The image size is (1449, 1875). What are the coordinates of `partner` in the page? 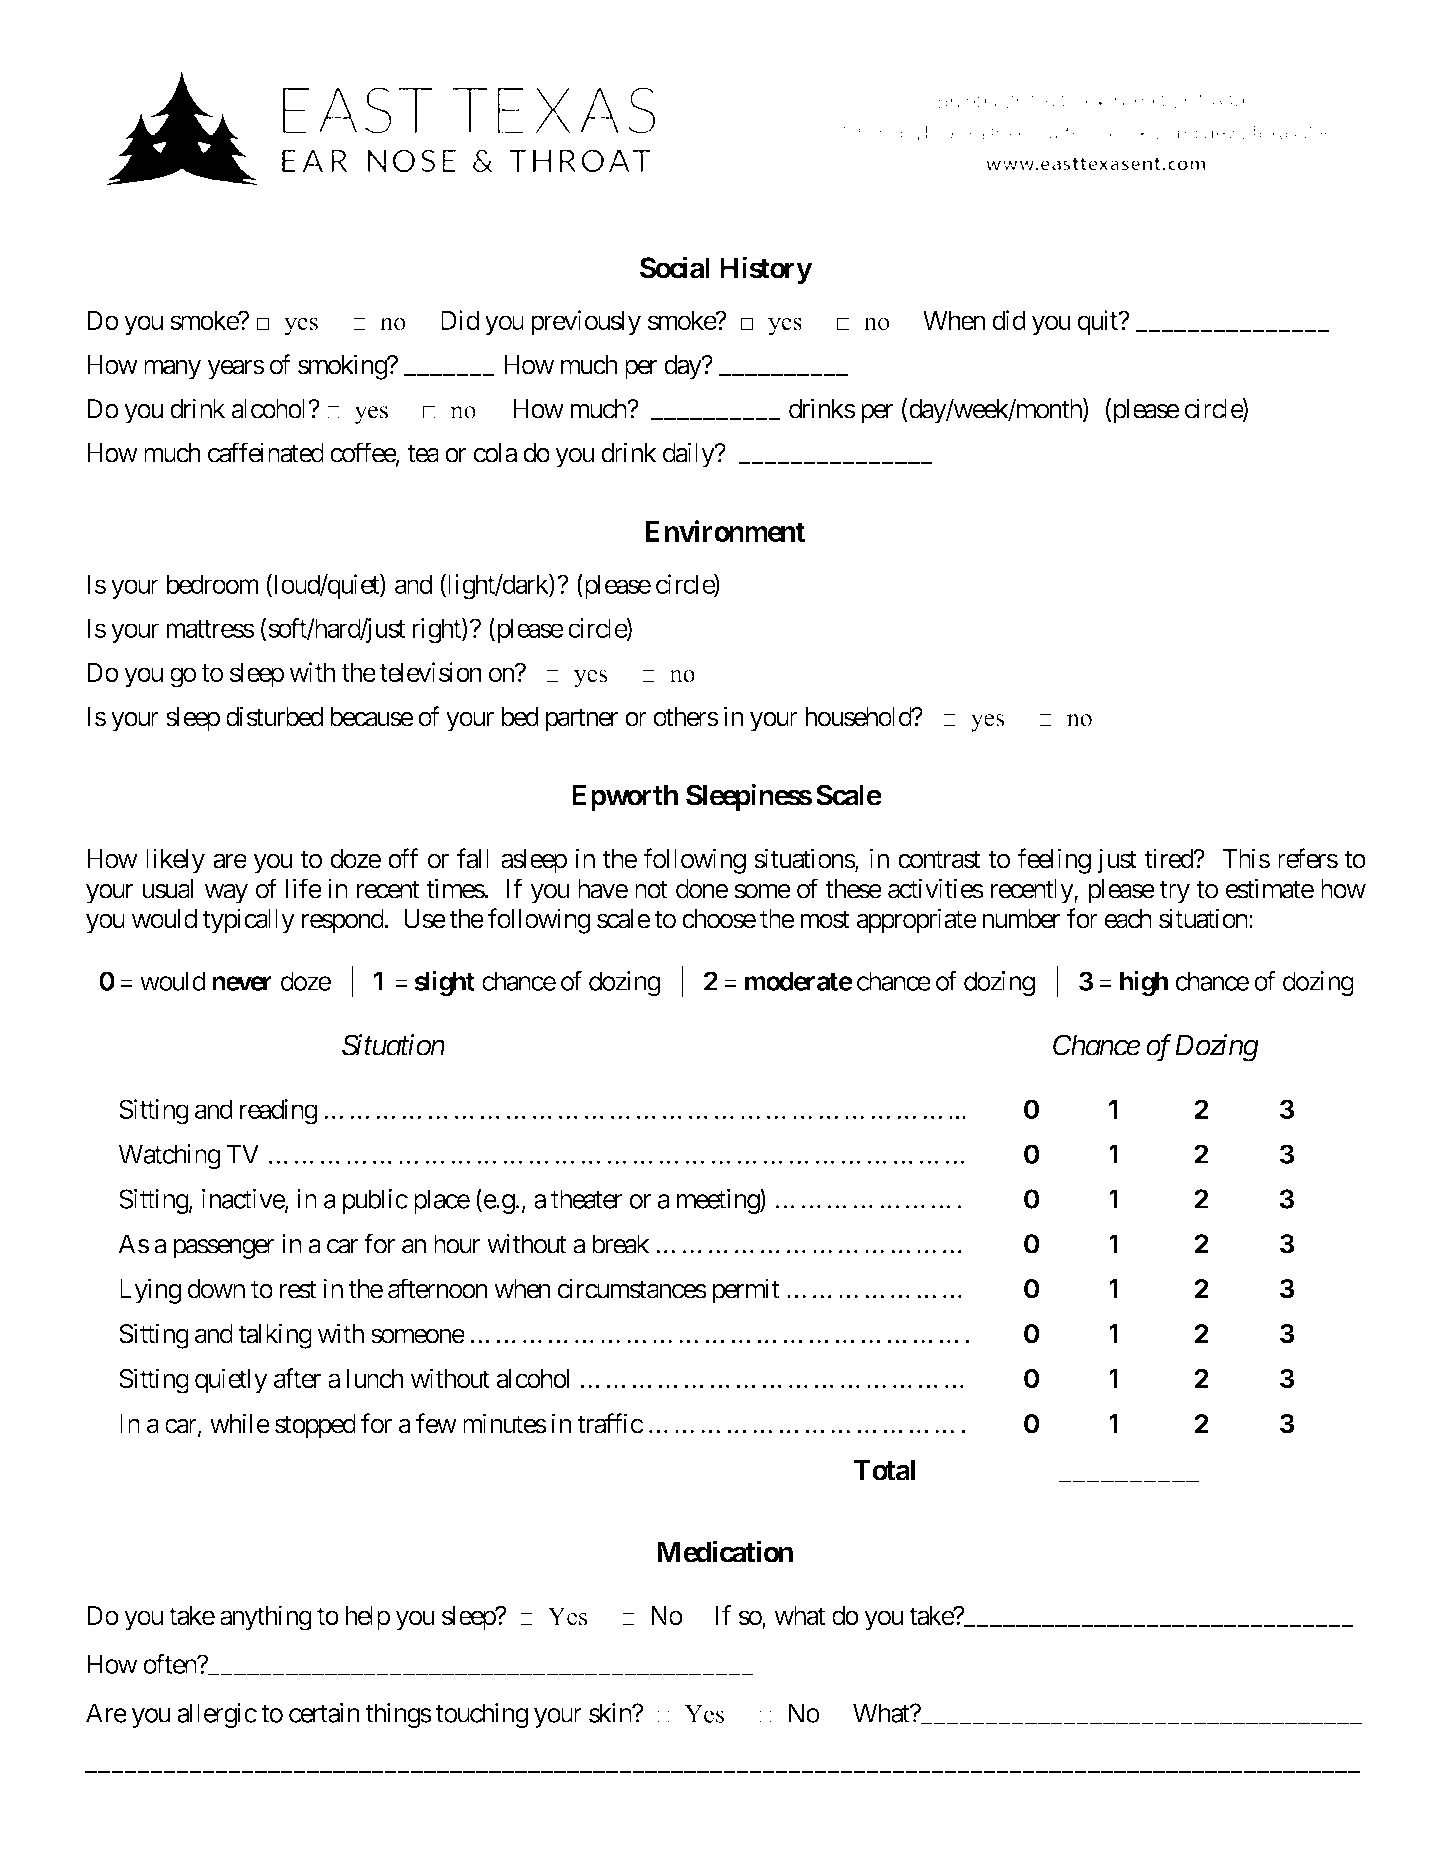 It's located at (582, 720).
